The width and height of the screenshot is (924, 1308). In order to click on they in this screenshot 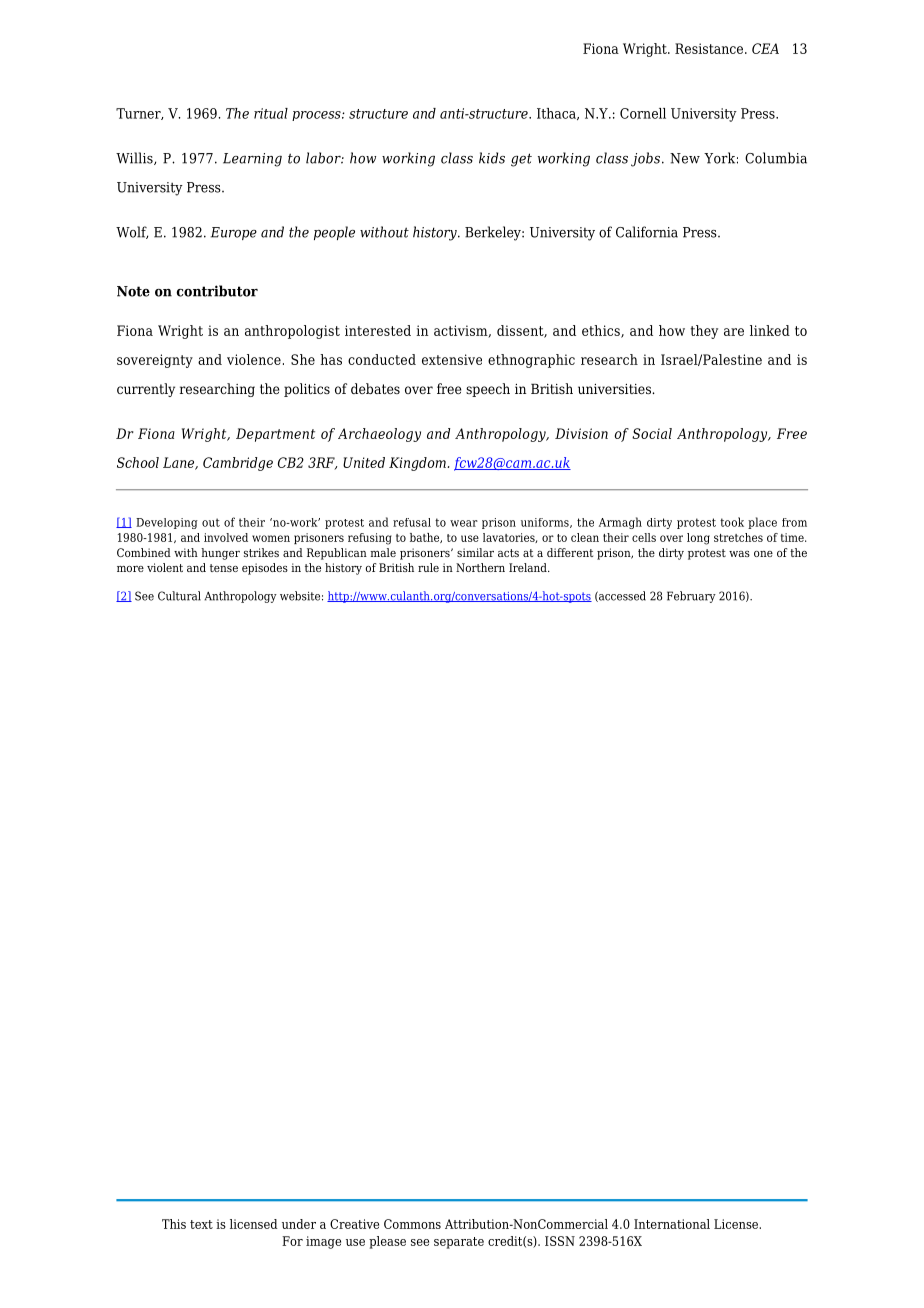, I will do `click(704, 332)`.
